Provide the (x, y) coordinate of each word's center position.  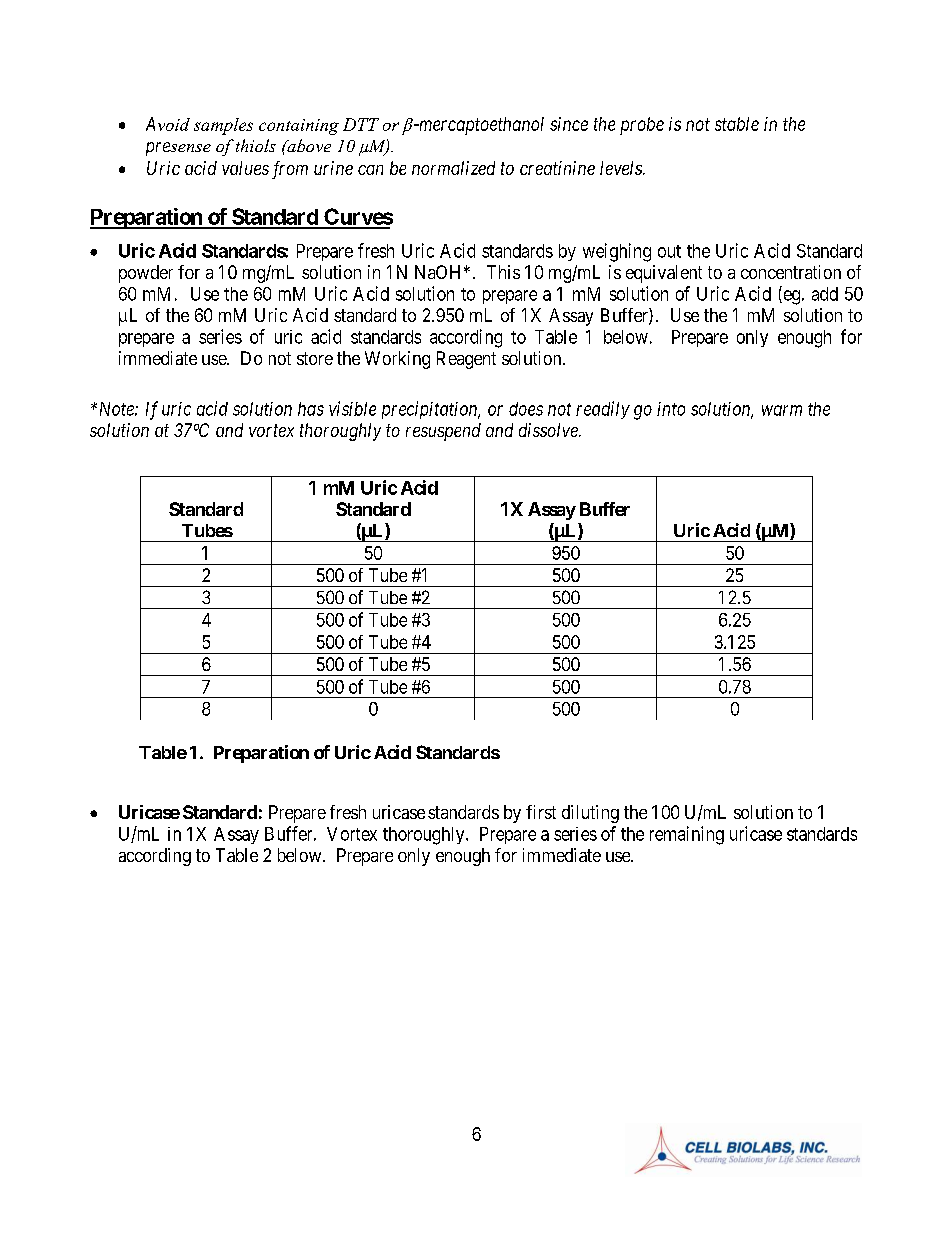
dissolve (549, 430)
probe (642, 126)
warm (782, 410)
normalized (453, 168)
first (541, 812)
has (311, 409)
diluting (590, 814)
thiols (256, 145)
